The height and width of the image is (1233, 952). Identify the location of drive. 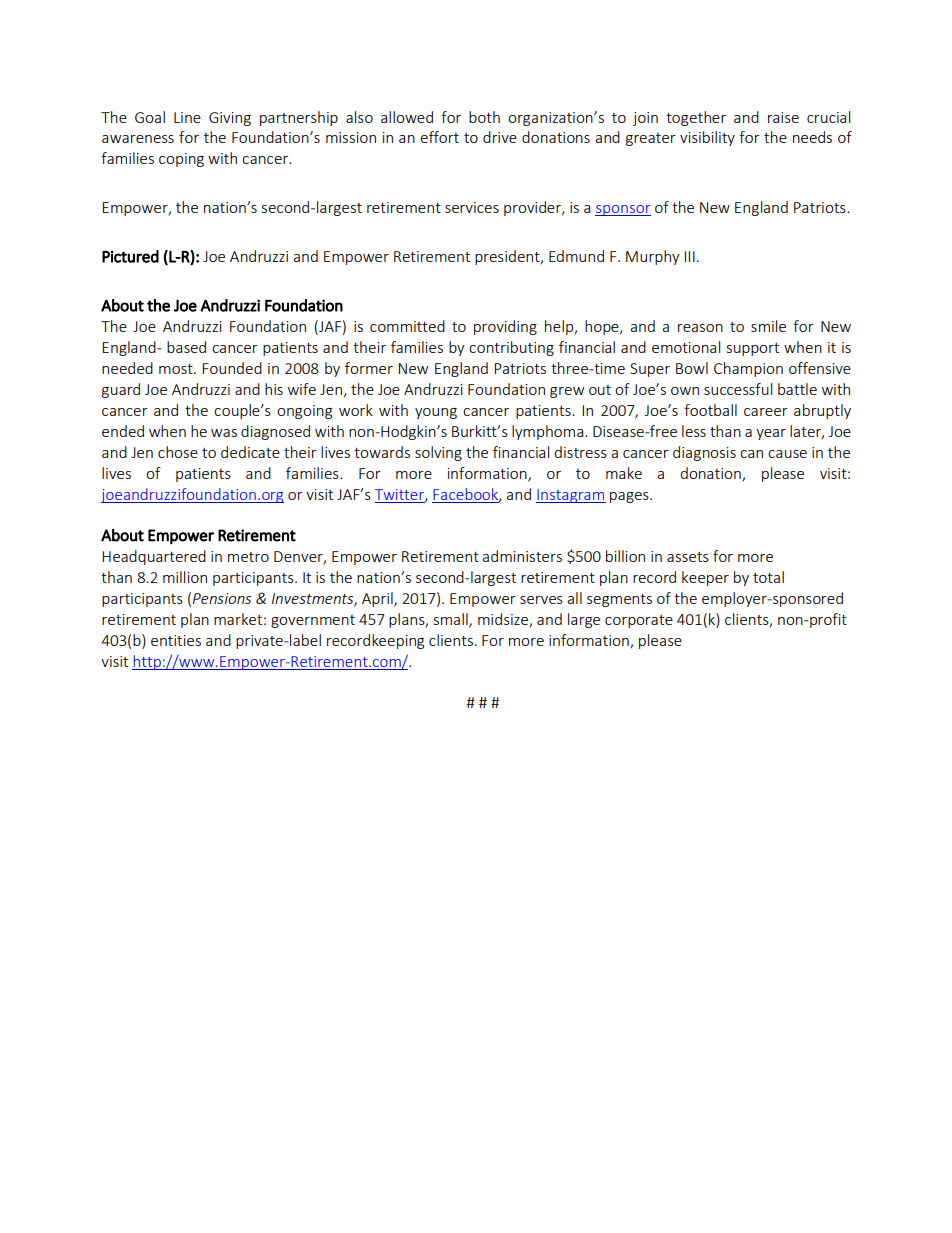
(500, 137).
